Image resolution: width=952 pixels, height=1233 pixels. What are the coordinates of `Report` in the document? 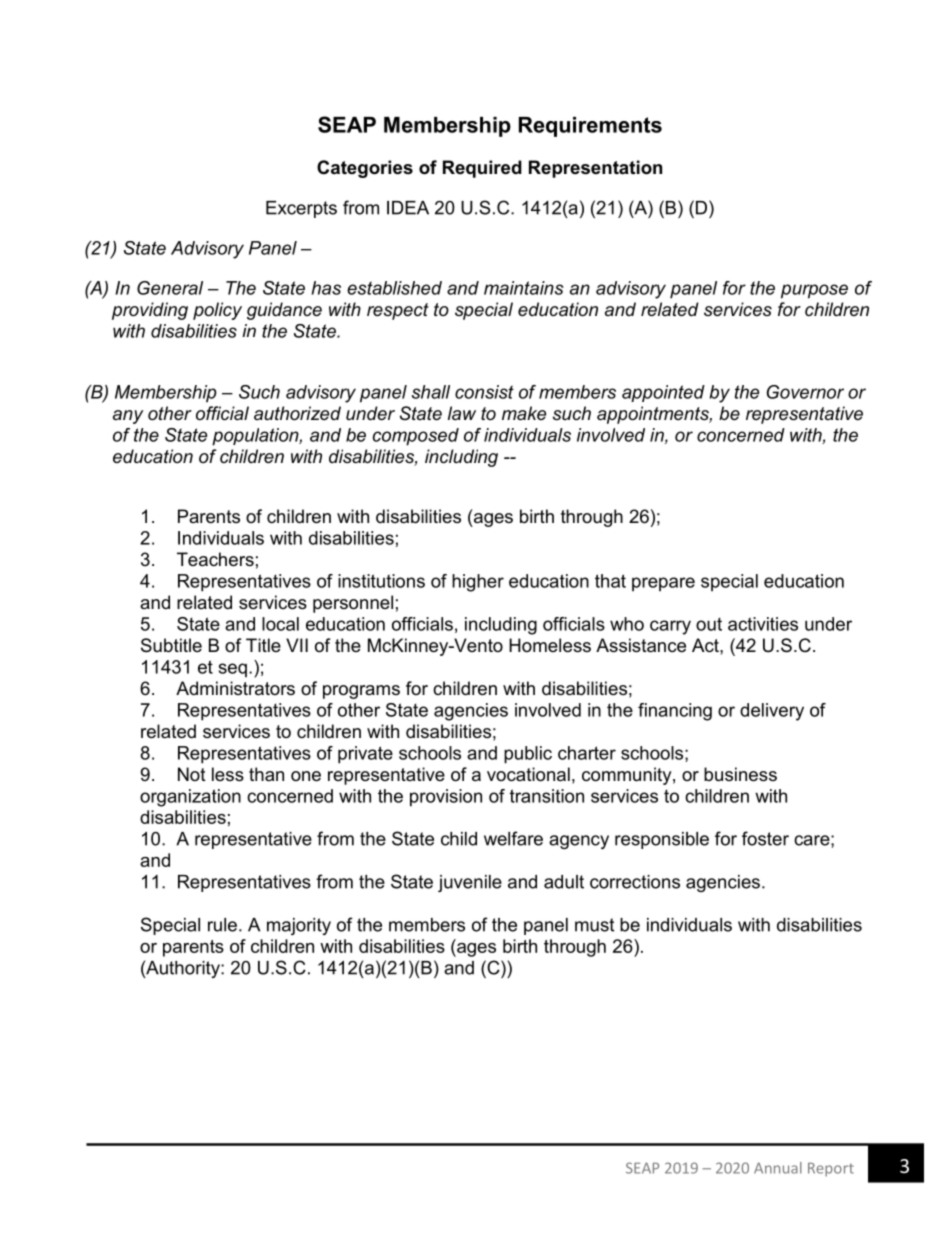 It's located at (831, 1170).
